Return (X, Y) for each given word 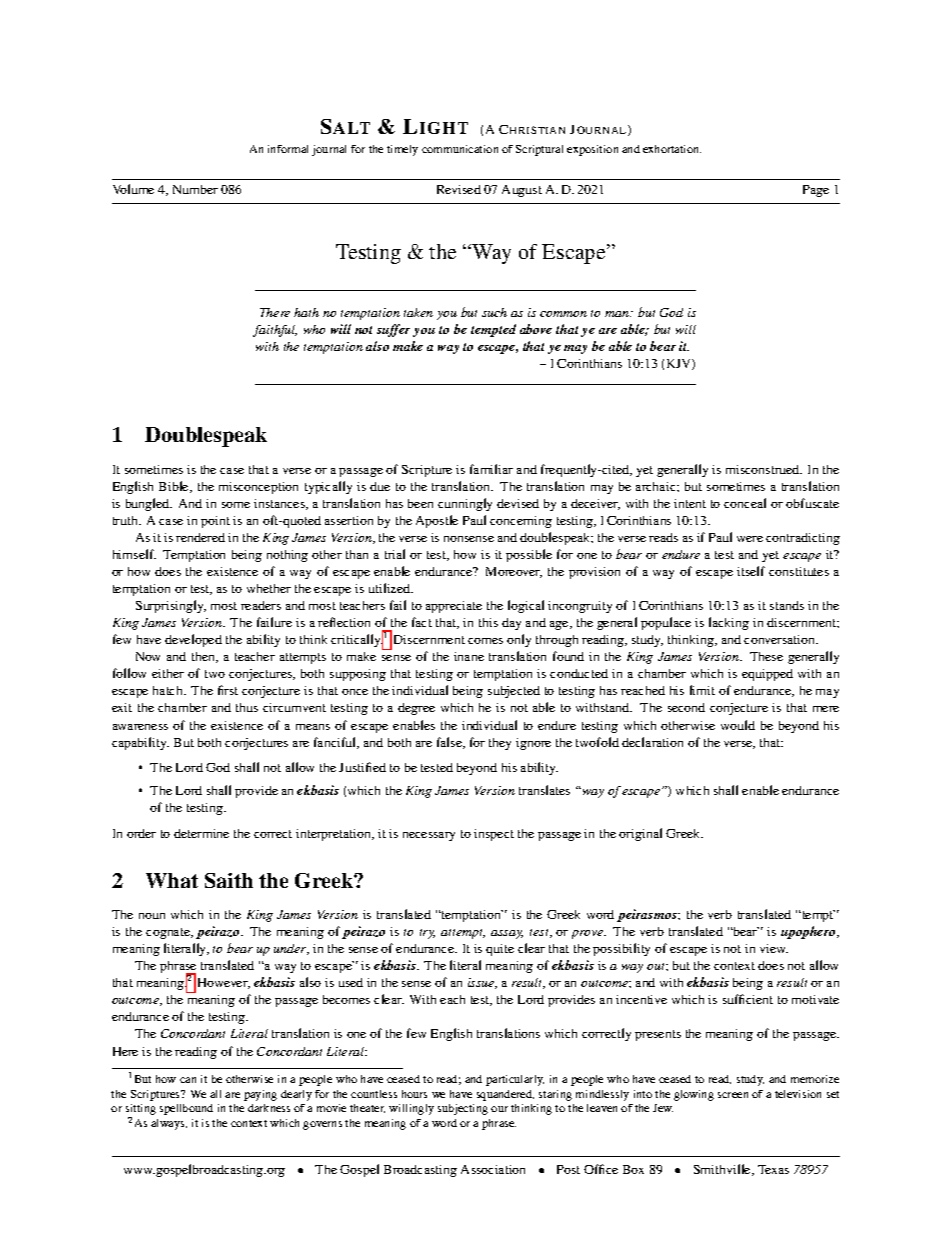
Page (816, 191)
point (215, 522)
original (640, 834)
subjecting (463, 1109)
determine (201, 833)
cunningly (465, 504)
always (169, 1124)
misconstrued (764, 469)
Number (195, 189)
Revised (459, 189)
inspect (494, 835)
